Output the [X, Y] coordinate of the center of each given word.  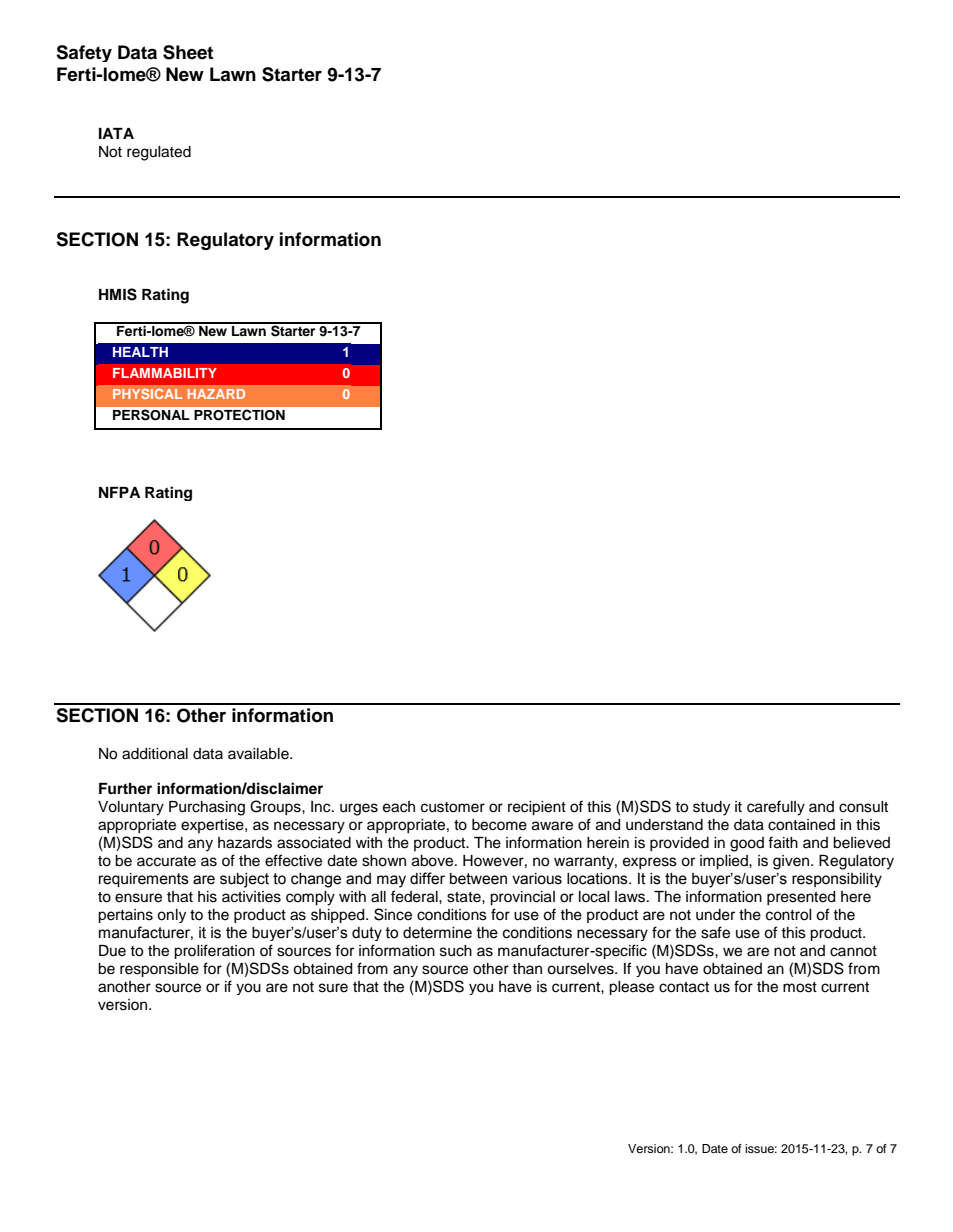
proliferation [214, 951]
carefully [776, 808]
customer [453, 807]
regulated [159, 153]
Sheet [188, 52]
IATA [116, 133]
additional [155, 754]
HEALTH [140, 352]
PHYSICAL [147, 394]
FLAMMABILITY [165, 373]
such [456, 951]
